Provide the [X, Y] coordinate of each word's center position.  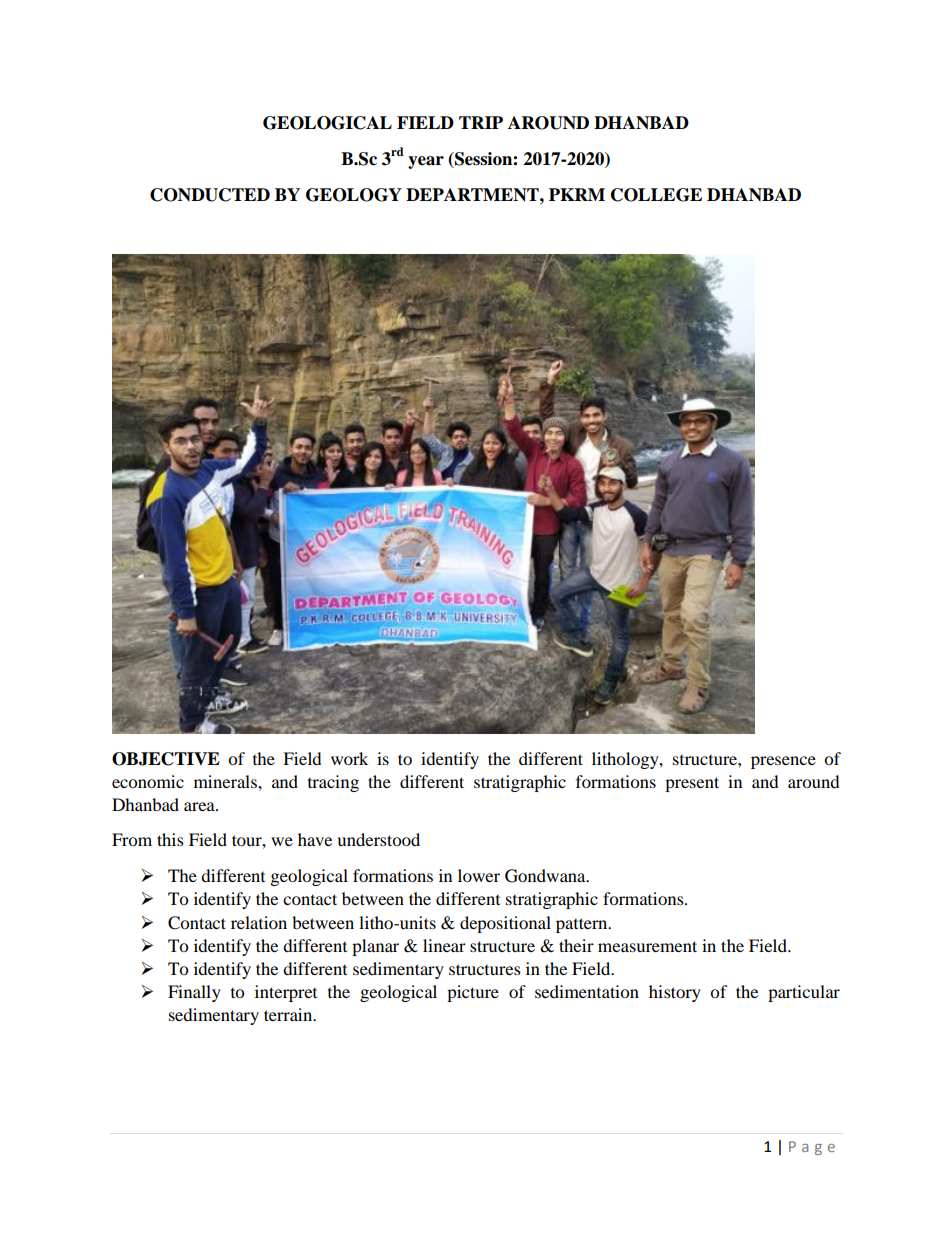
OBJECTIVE [166, 759]
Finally [194, 993]
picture [473, 993]
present [692, 784]
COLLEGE [656, 195]
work [349, 758]
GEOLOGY [354, 195]
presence [783, 762]
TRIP [481, 122]
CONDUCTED [210, 195]
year [426, 162]
